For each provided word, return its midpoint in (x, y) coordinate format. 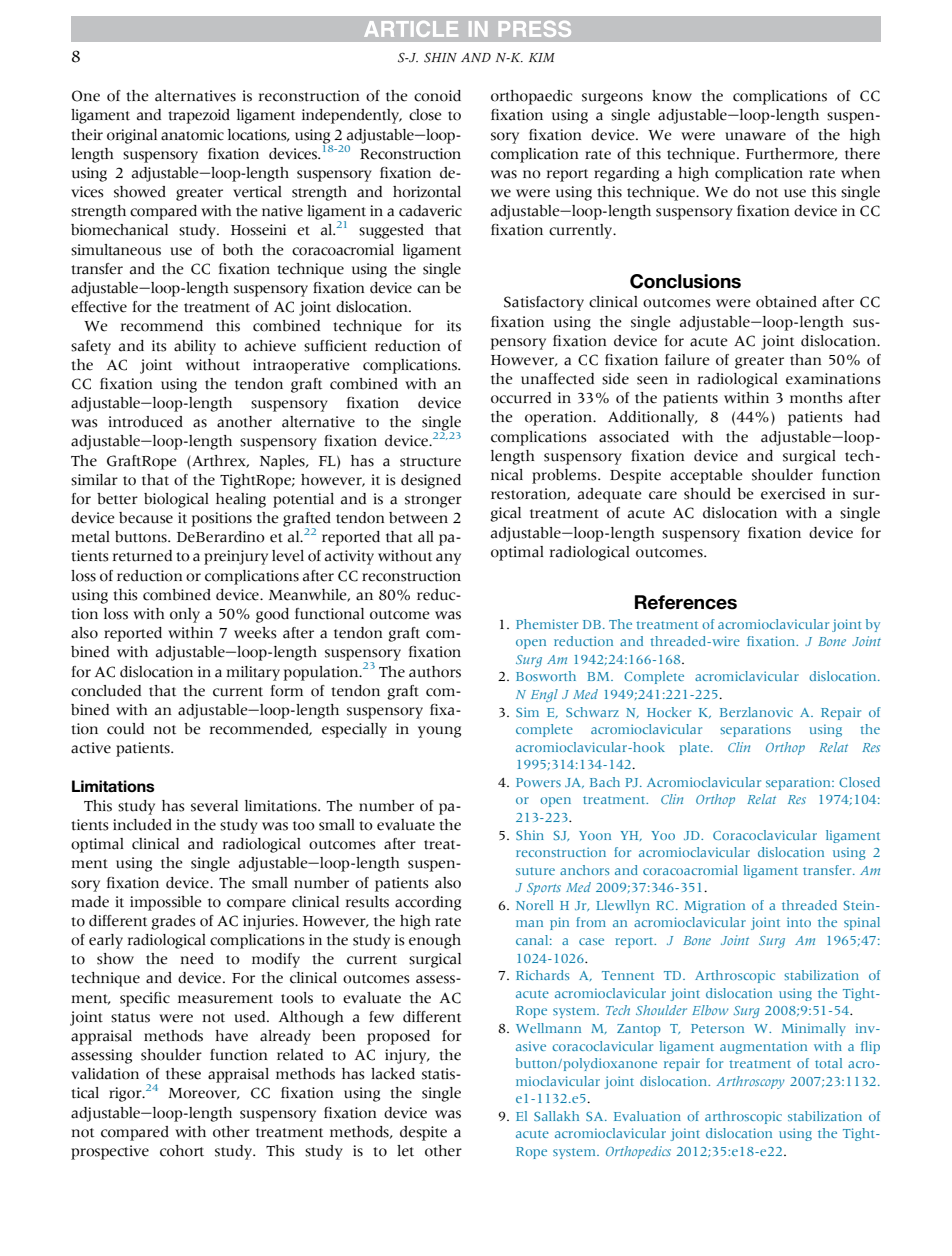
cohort (182, 1151)
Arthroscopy (751, 1082)
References (686, 602)
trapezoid (199, 116)
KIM (542, 57)
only (185, 615)
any (448, 559)
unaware (755, 136)
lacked (393, 1074)
